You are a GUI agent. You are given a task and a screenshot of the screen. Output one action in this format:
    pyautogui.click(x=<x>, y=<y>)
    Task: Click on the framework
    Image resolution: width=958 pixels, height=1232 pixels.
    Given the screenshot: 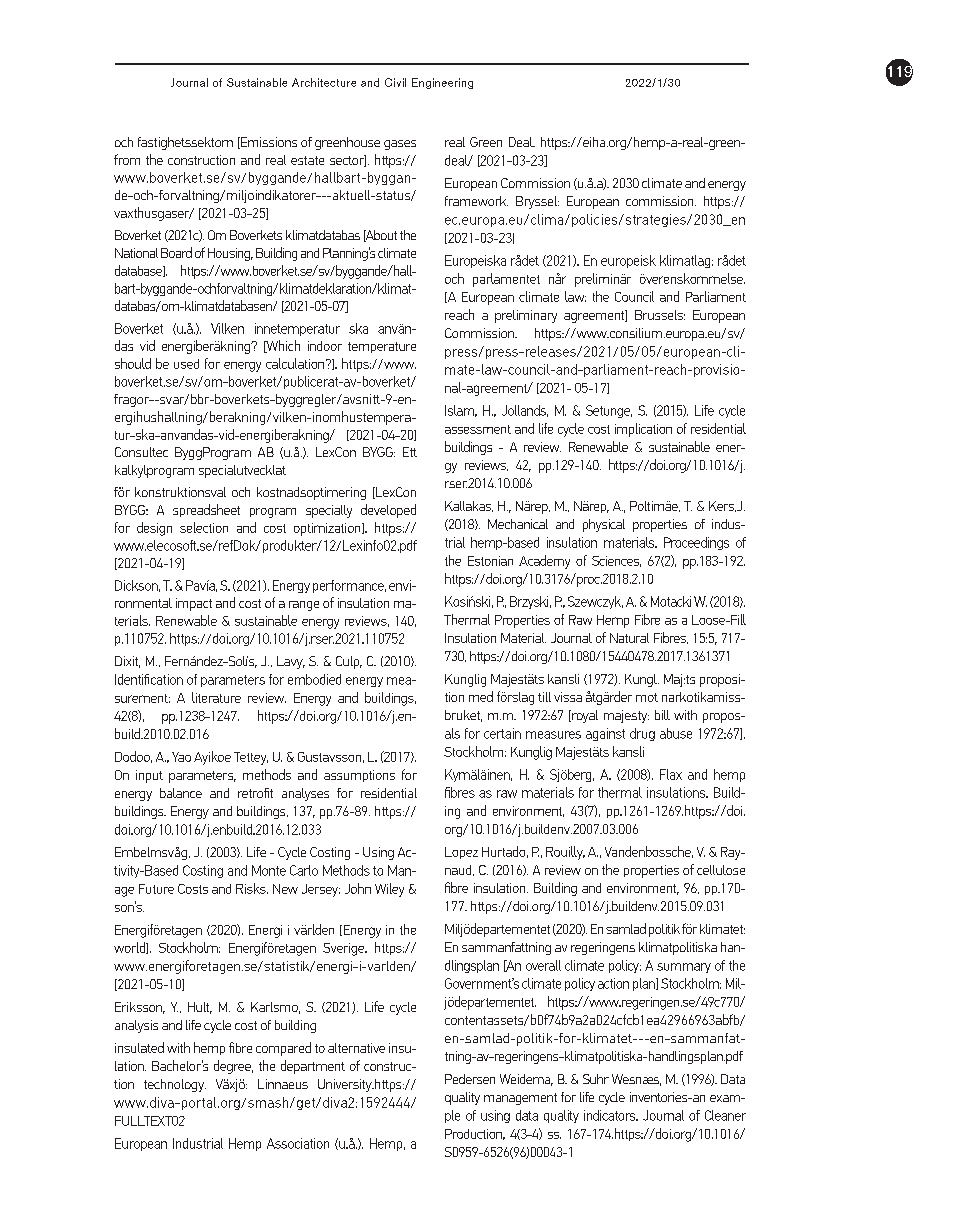 What is the action you would take?
    pyautogui.click(x=476, y=201)
